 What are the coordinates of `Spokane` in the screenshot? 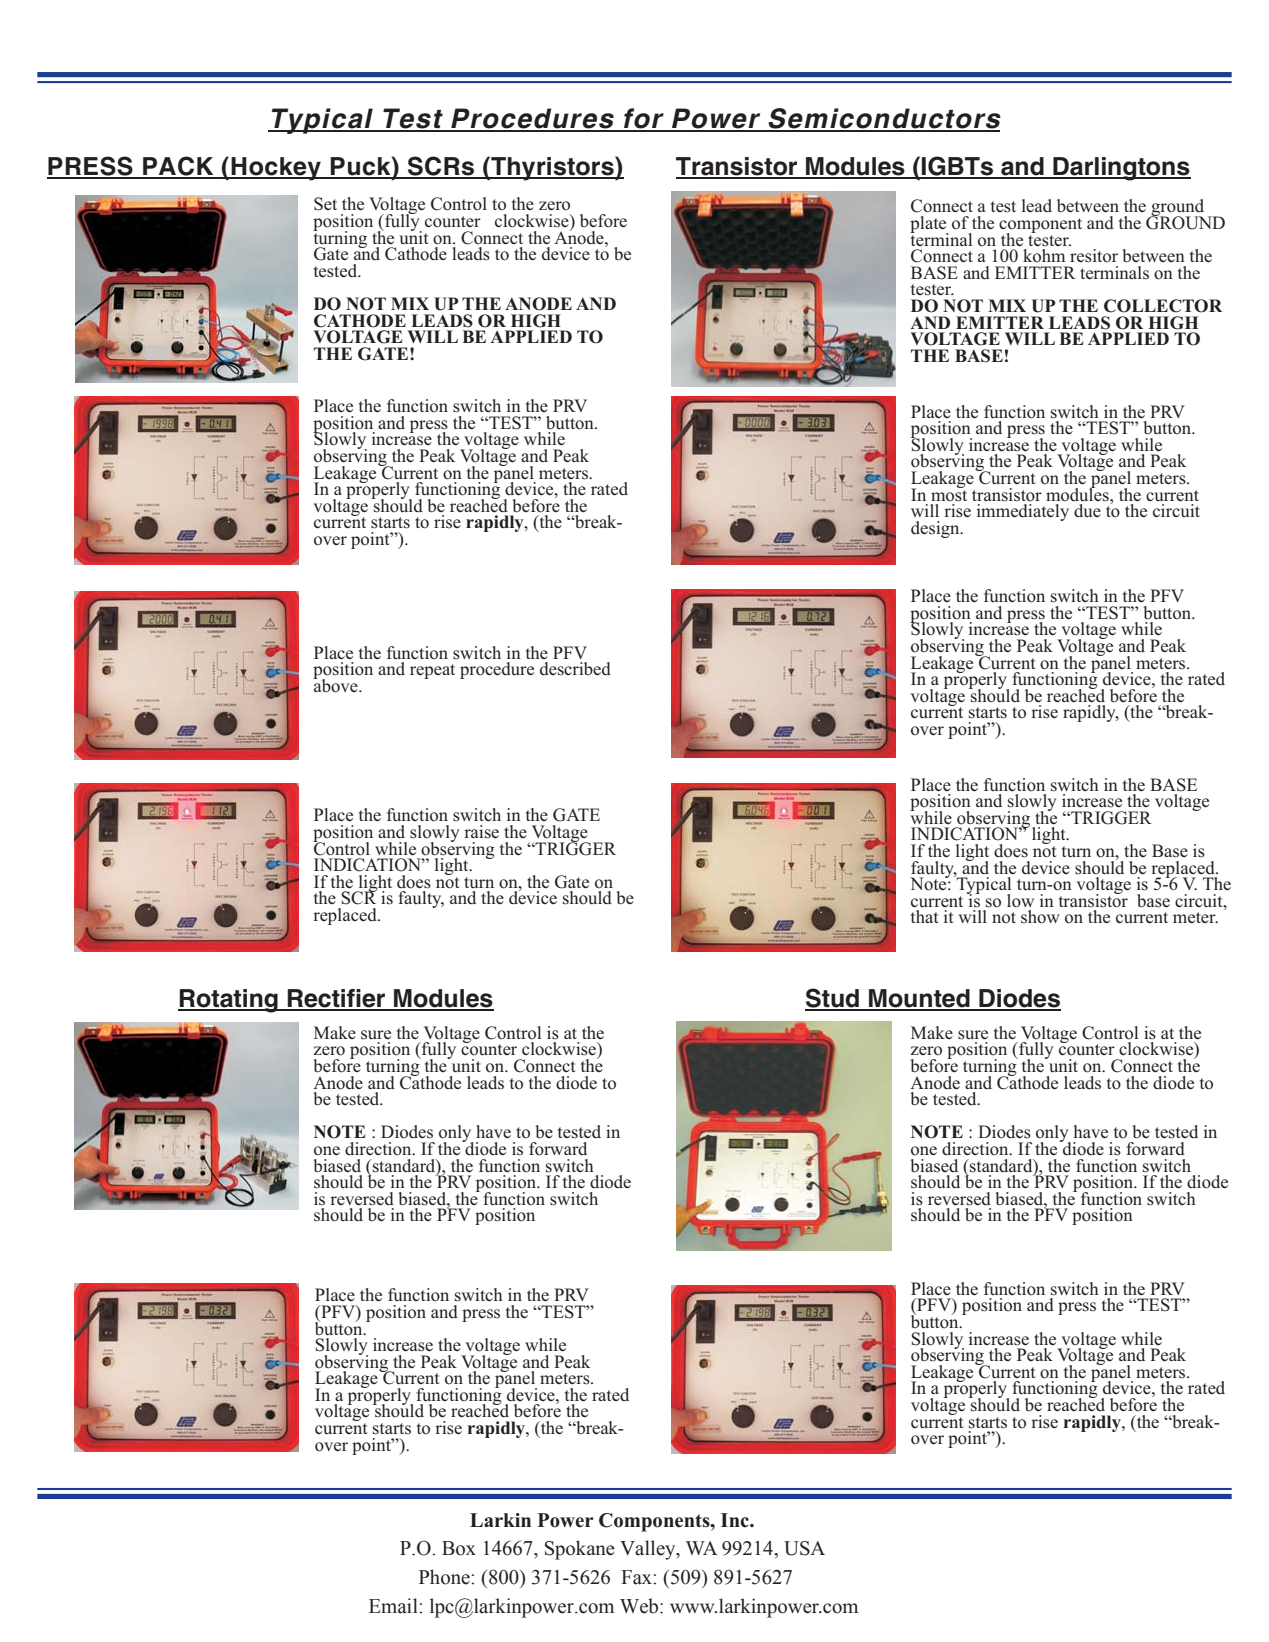 It's located at (580, 1550).
